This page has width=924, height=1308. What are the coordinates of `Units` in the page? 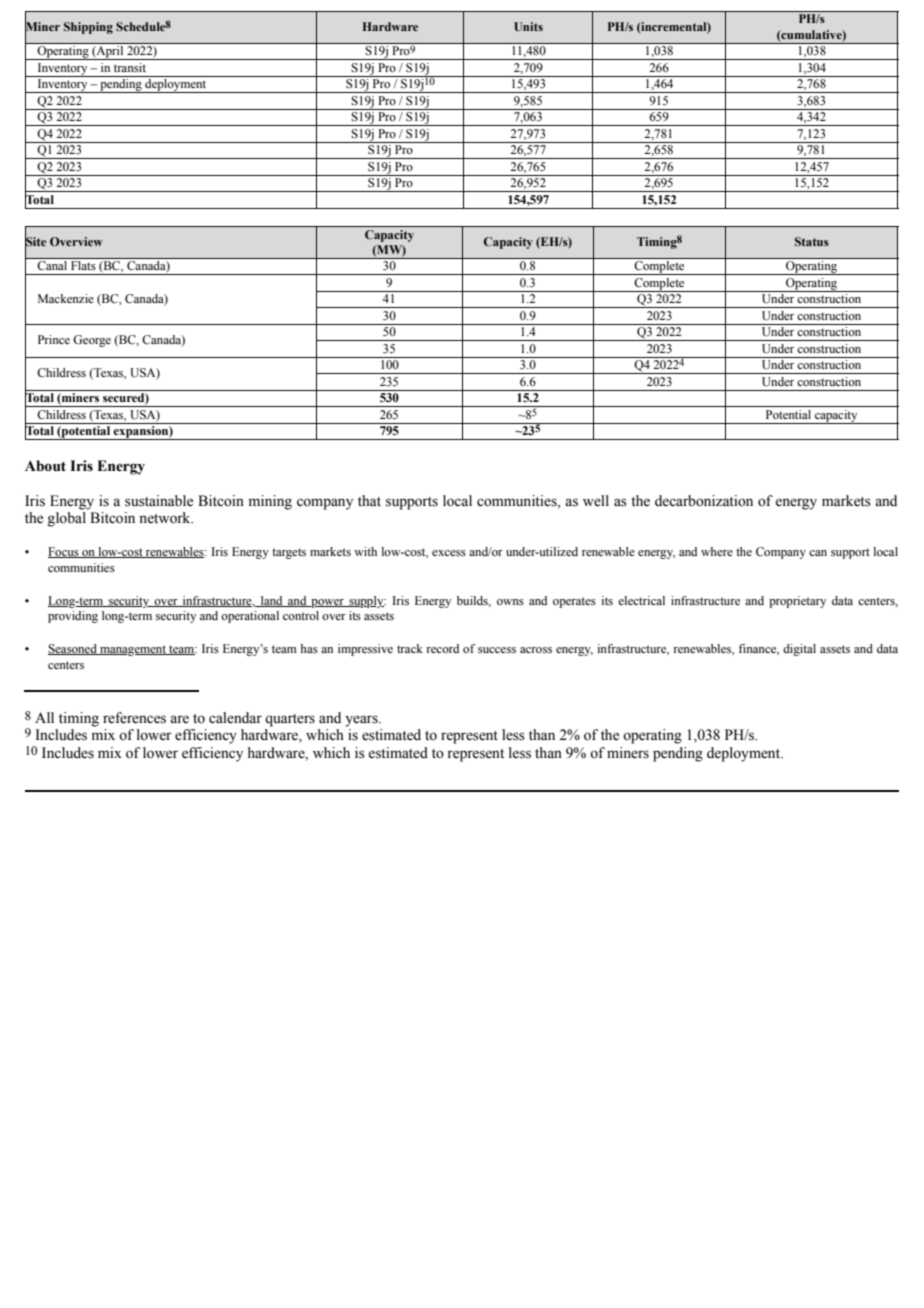 It's located at (528, 26).
